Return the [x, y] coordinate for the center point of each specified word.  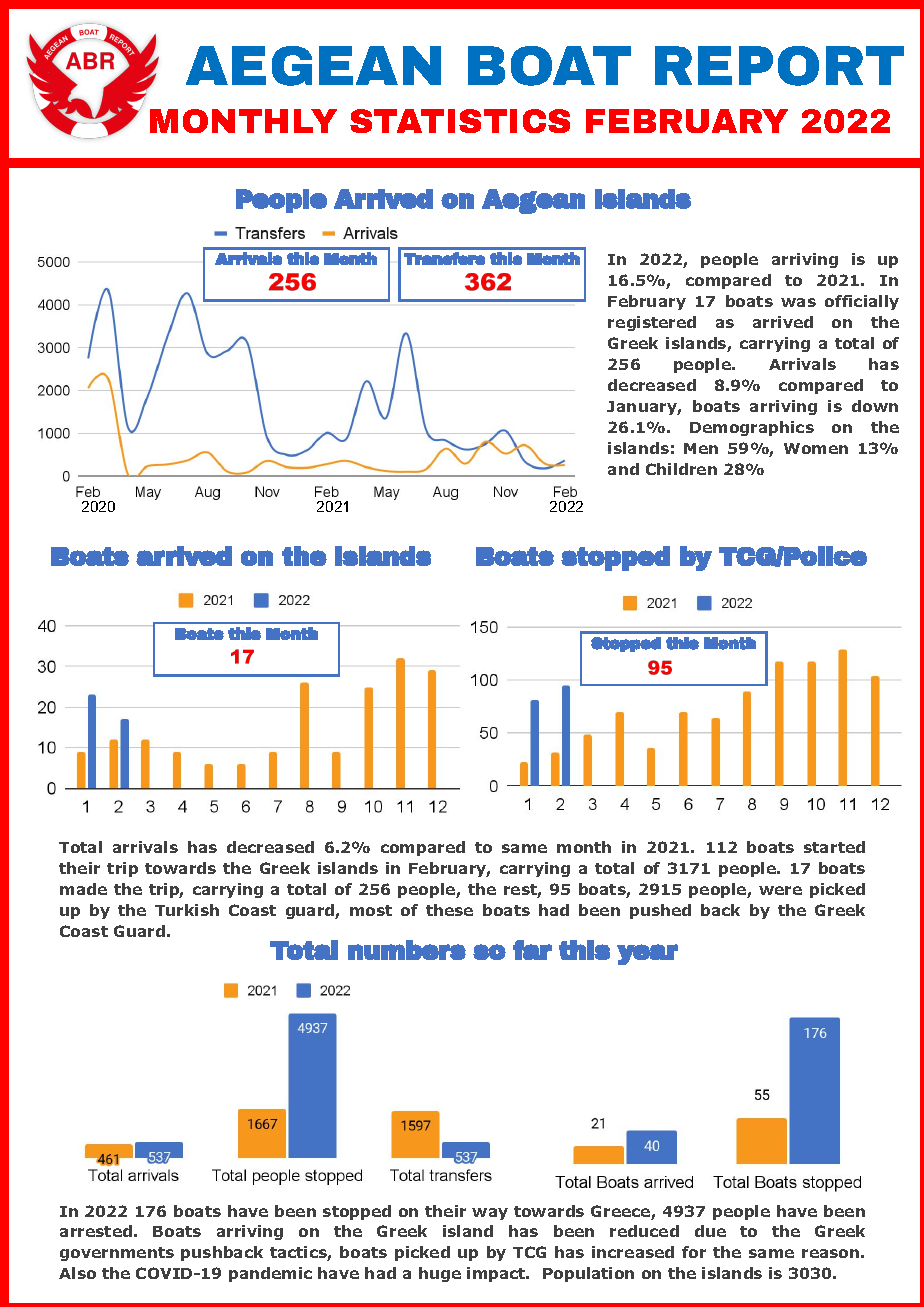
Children [681, 469]
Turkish [187, 910]
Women [816, 448]
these [449, 910]
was [798, 302]
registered [652, 323]
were [780, 890]
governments [117, 1254]
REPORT [779, 66]
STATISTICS [460, 121]
